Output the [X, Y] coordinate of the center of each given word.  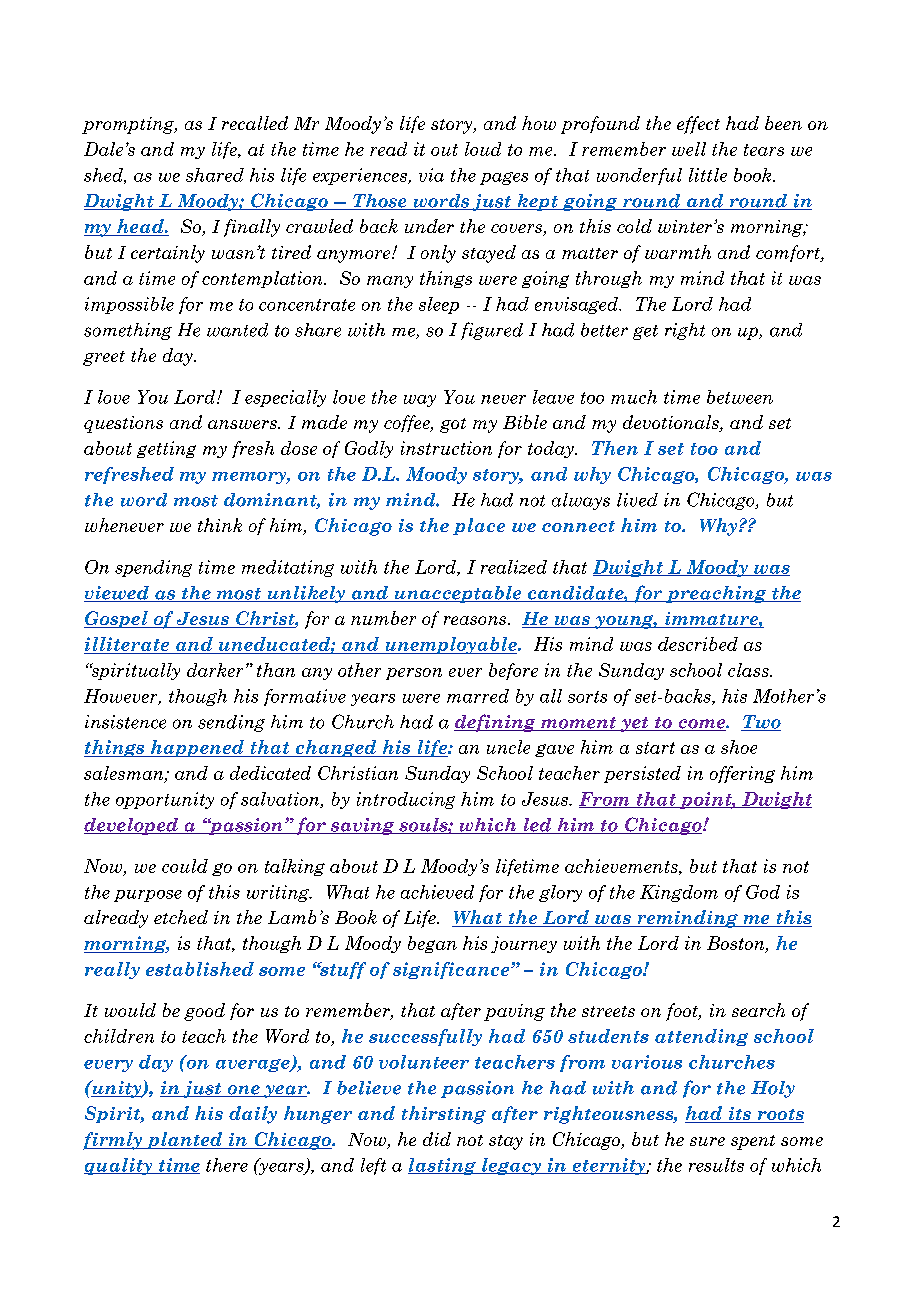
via [431, 175]
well [689, 149]
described [698, 644]
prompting [129, 125]
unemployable [451, 645]
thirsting [444, 1115]
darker [215, 670]
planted [184, 1140]
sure [707, 1141]
